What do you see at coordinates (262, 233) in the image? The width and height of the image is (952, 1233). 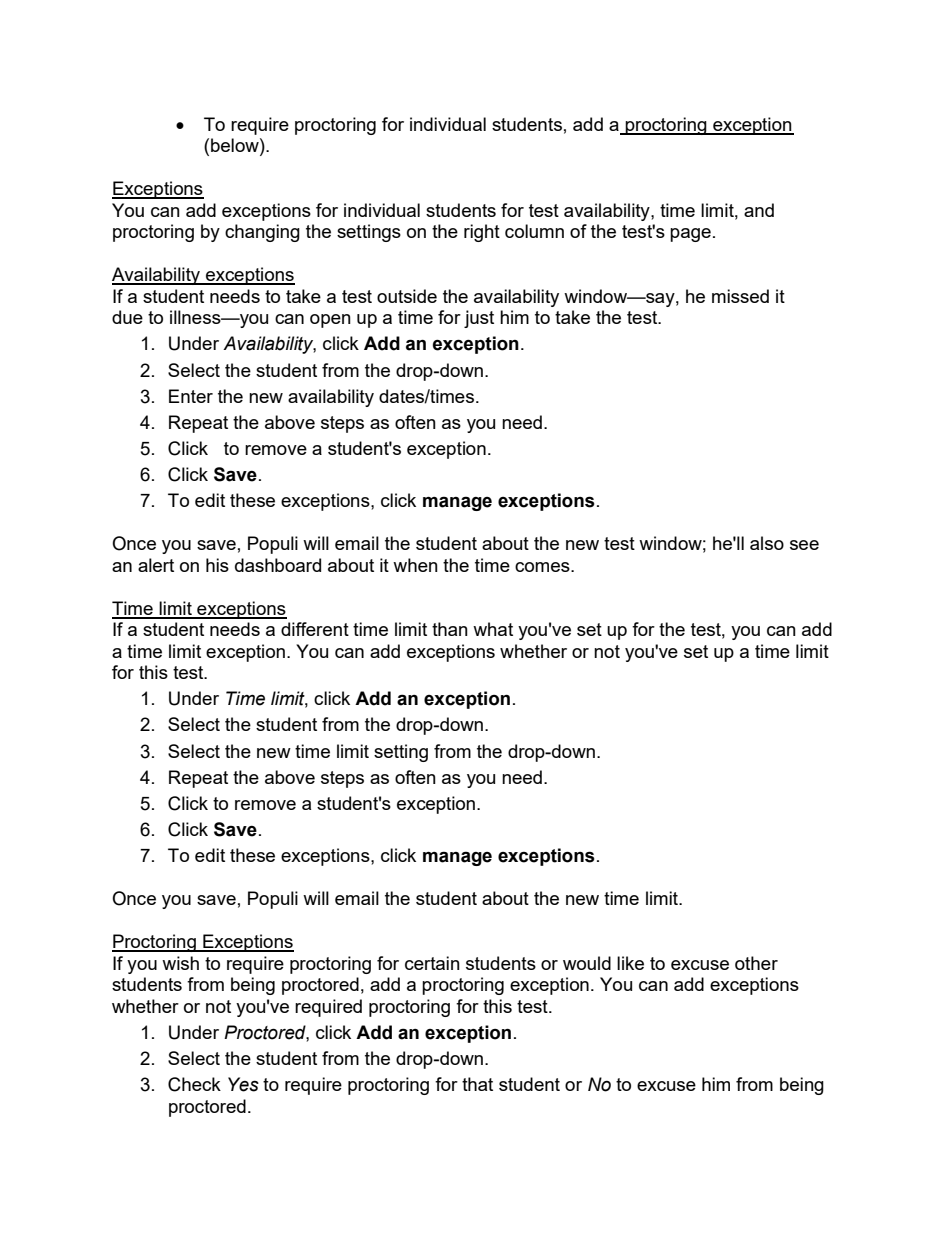 I see `changing` at bounding box center [262, 233].
